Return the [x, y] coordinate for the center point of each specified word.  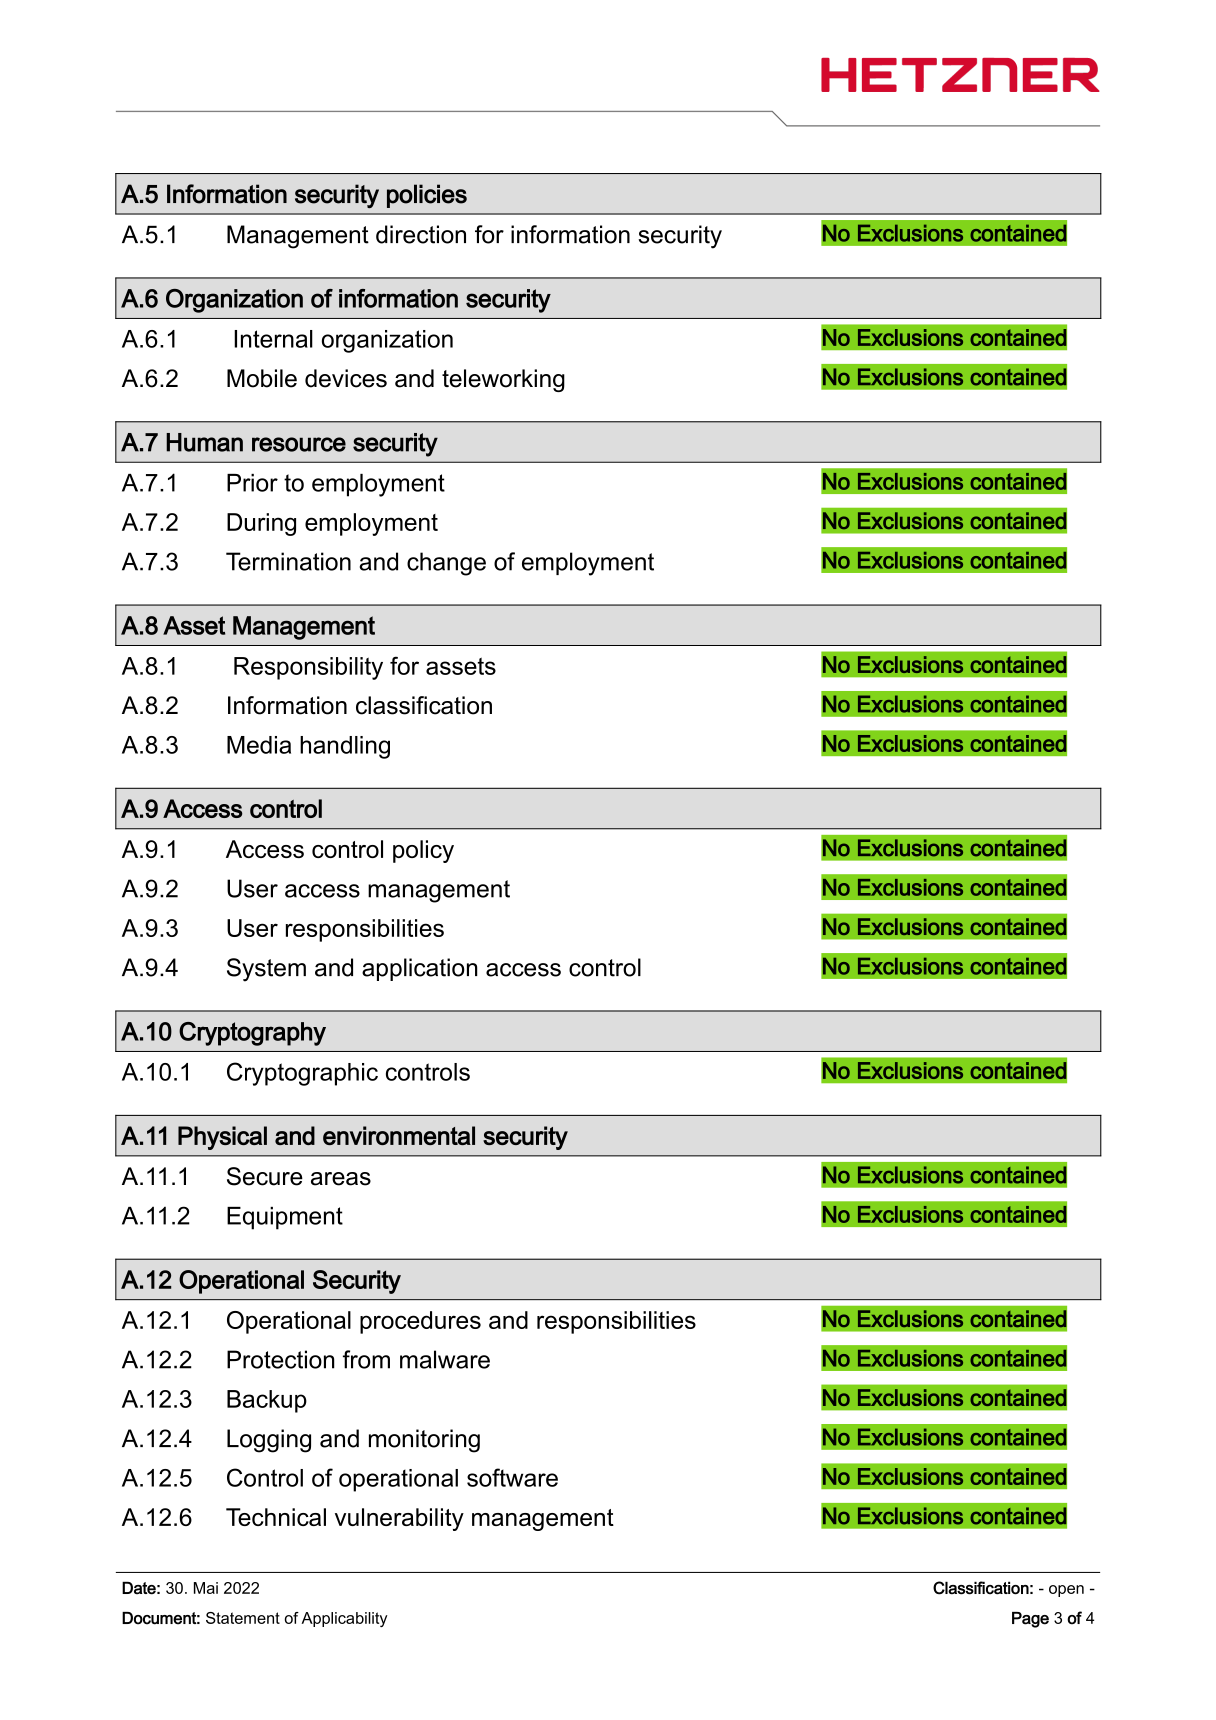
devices [346, 378]
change [446, 564]
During [261, 524]
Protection [281, 1359]
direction [421, 234]
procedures [420, 1322]
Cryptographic [302, 1074]
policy [423, 851]
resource [299, 444]
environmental [399, 1135]
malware [445, 1359]
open [1066, 1591]
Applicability [344, 1619]
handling [345, 747]
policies [427, 196]
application [420, 969]
